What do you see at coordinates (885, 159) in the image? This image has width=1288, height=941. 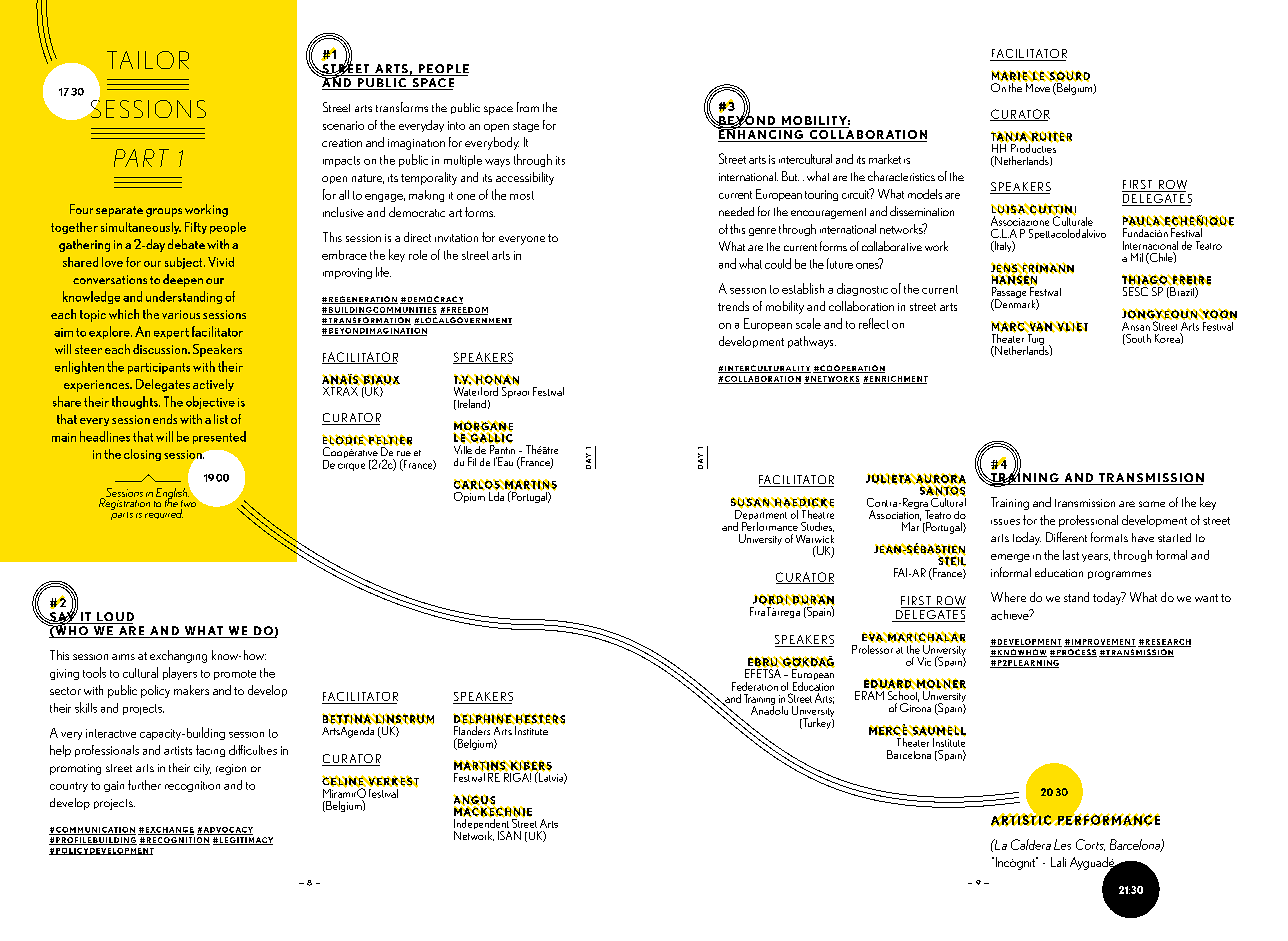 I see `market` at bounding box center [885, 159].
